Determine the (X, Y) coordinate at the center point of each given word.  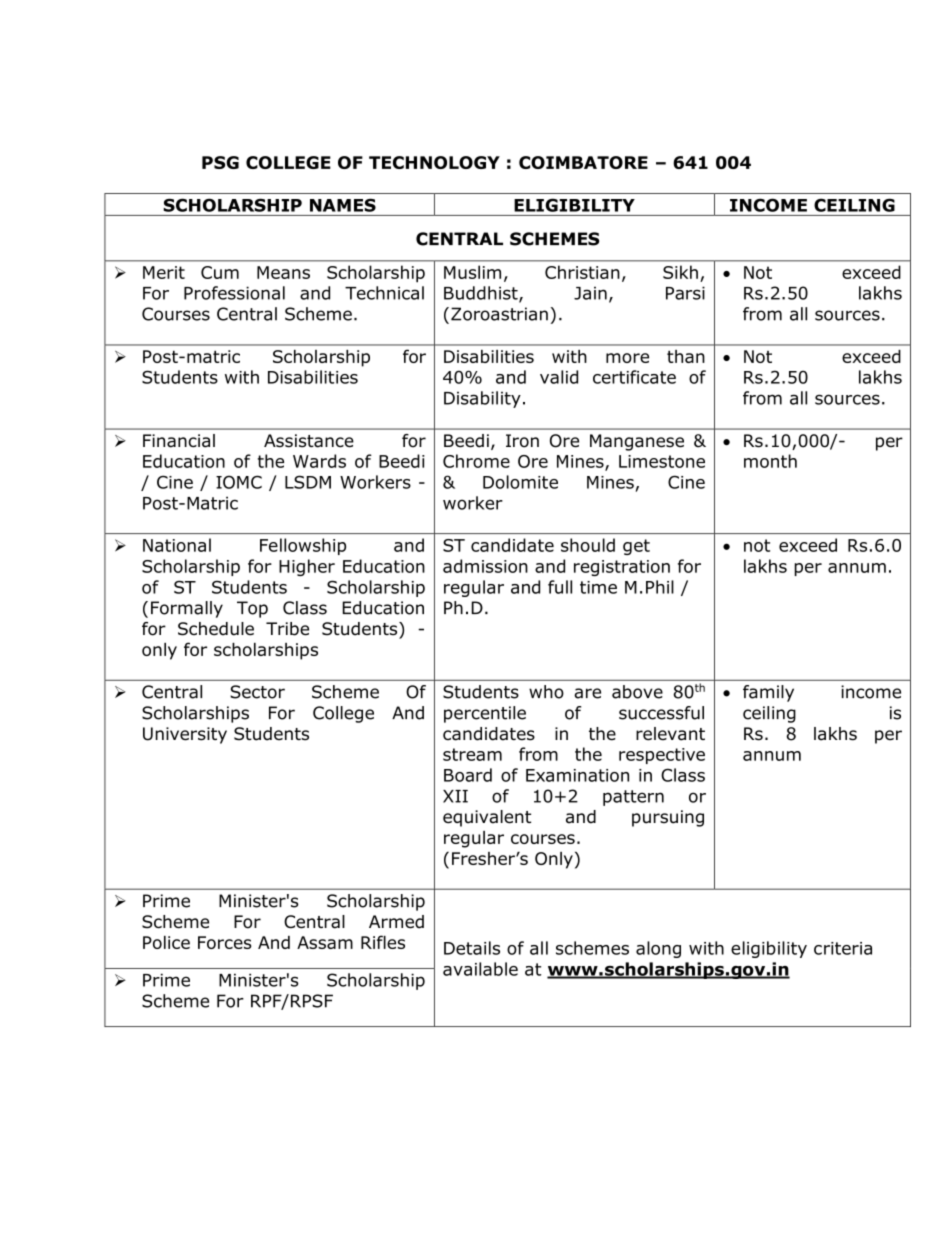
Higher (307, 567)
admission (485, 566)
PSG (220, 162)
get (636, 547)
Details (472, 948)
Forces (225, 942)
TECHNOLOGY (434, 162)
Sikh (680, 272)
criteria (843, 948)
